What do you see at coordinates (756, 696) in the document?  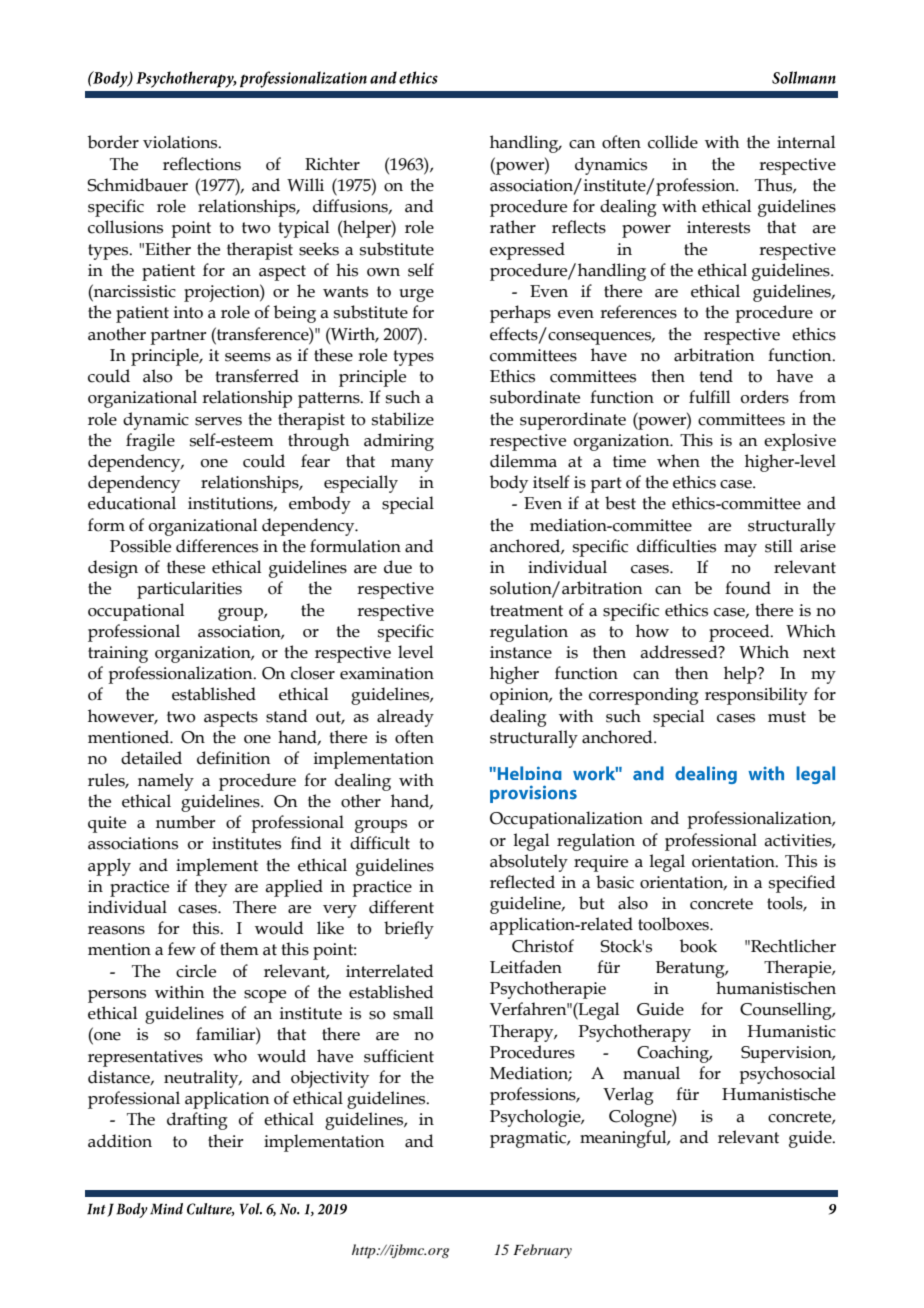 I see `responsibility` at bounding box center [756, 696].
